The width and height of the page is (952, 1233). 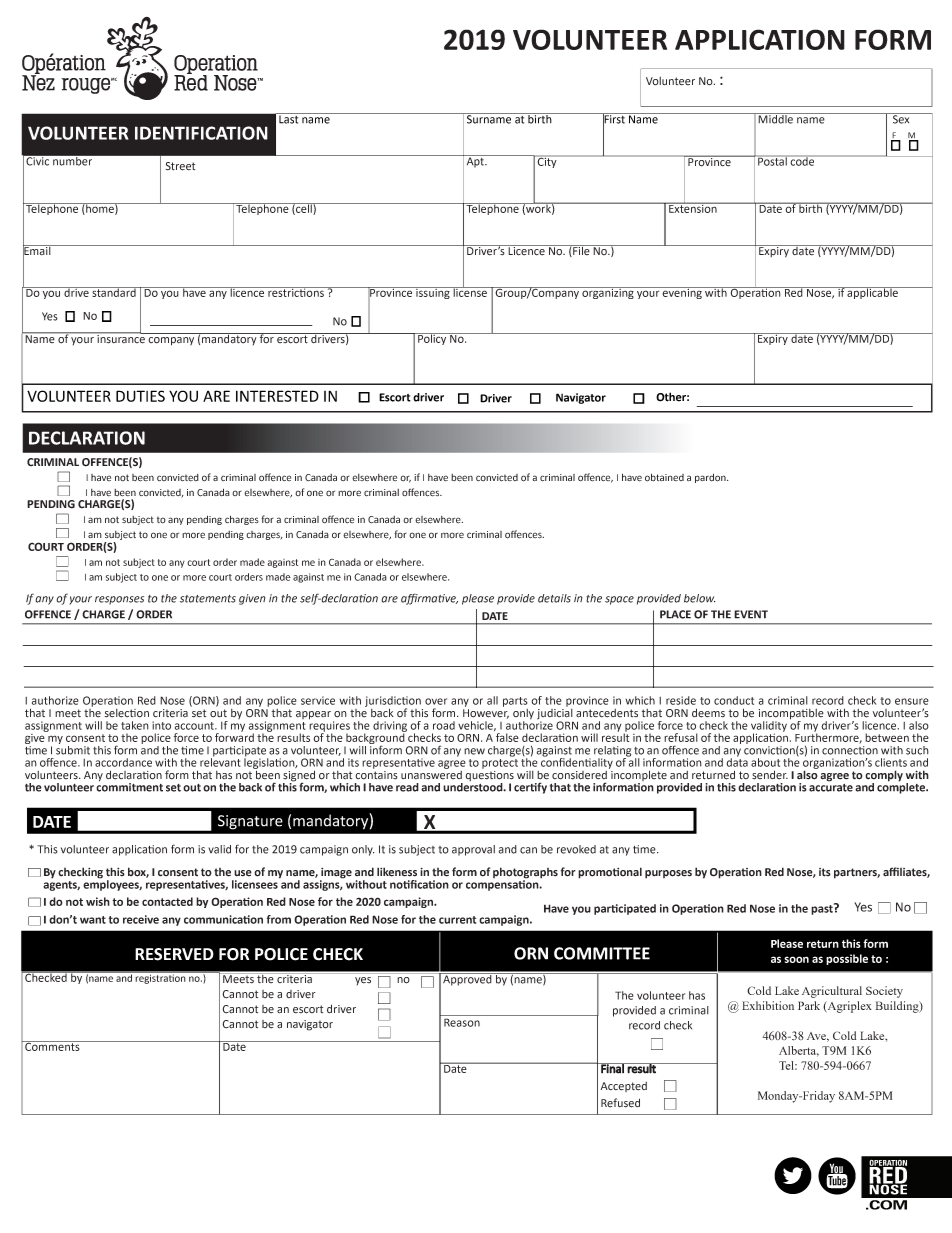 I want to click on affirmative, so click(x=429, y=599).
